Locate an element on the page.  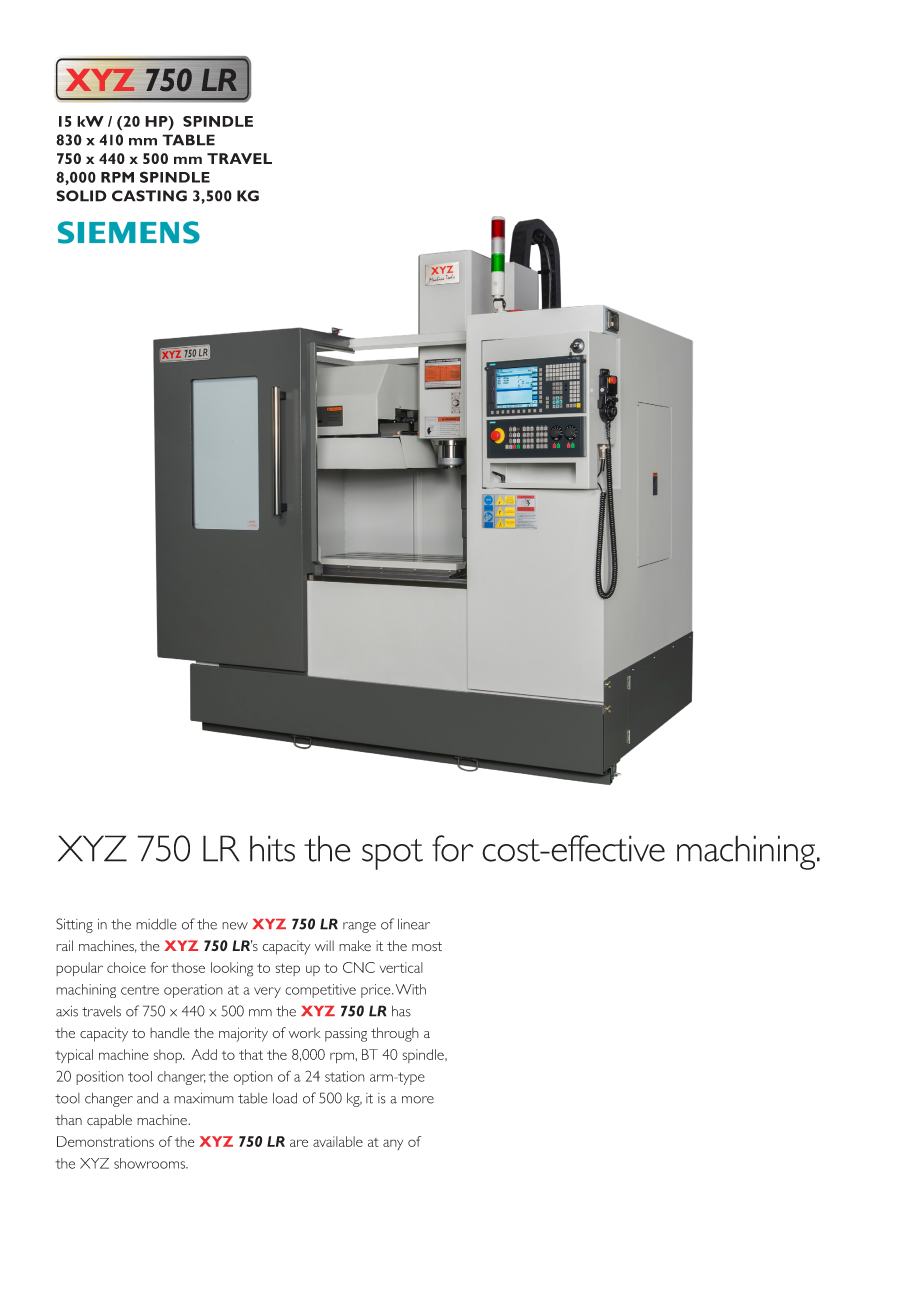
vertical is located at coordinates (401, 967).
